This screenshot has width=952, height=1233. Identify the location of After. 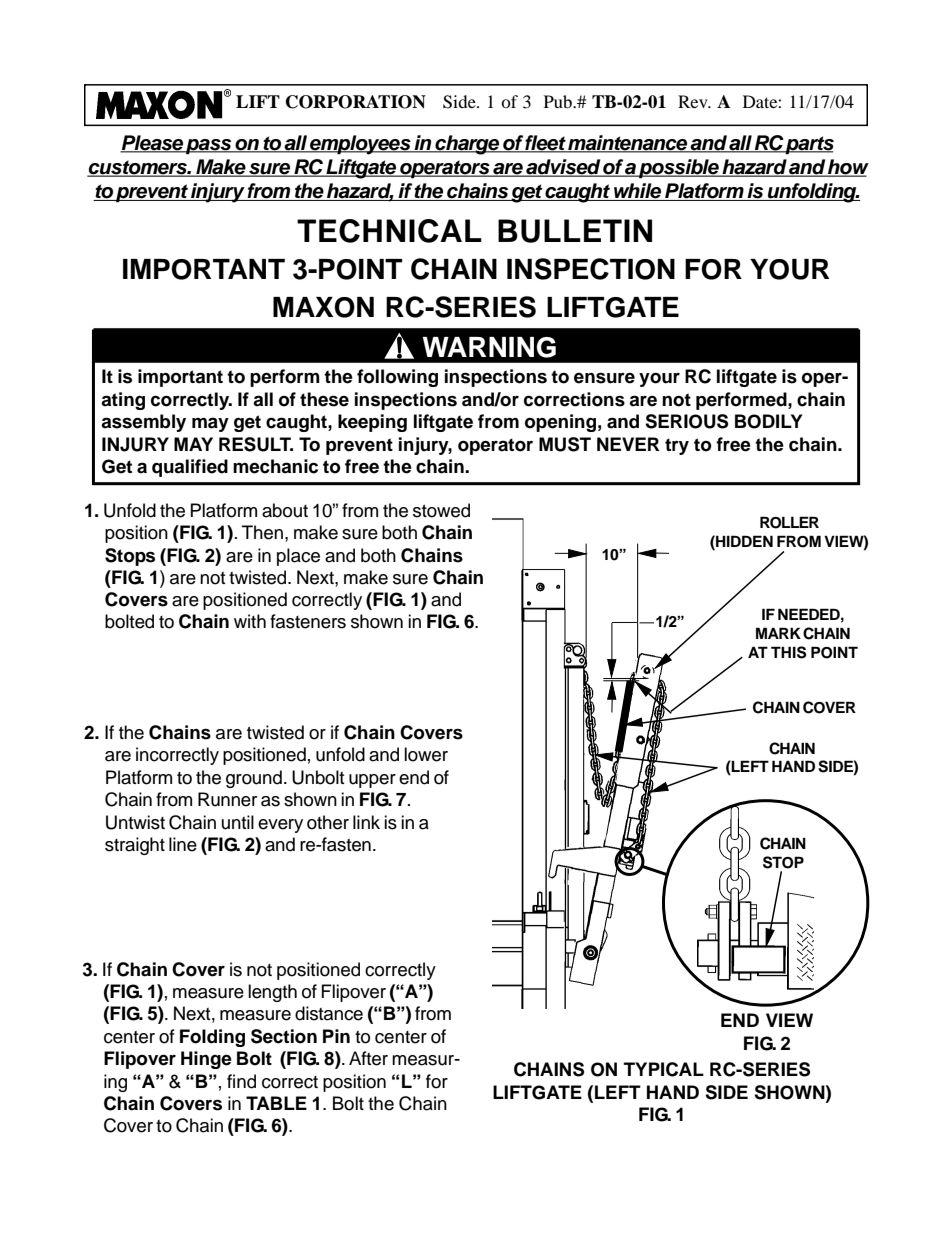
(368, 1058).
